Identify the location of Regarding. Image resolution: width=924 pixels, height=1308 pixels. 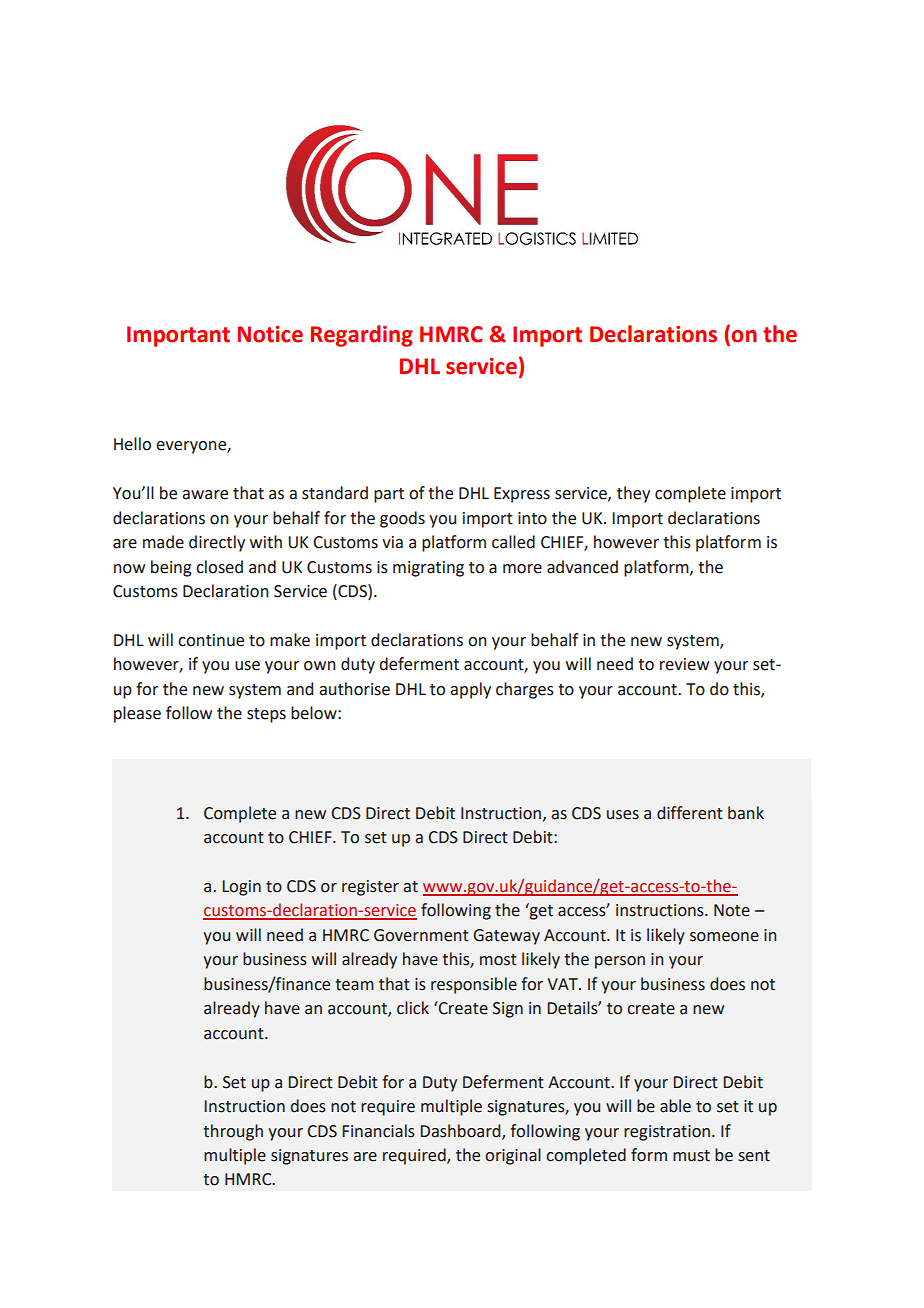
(362, 336).
